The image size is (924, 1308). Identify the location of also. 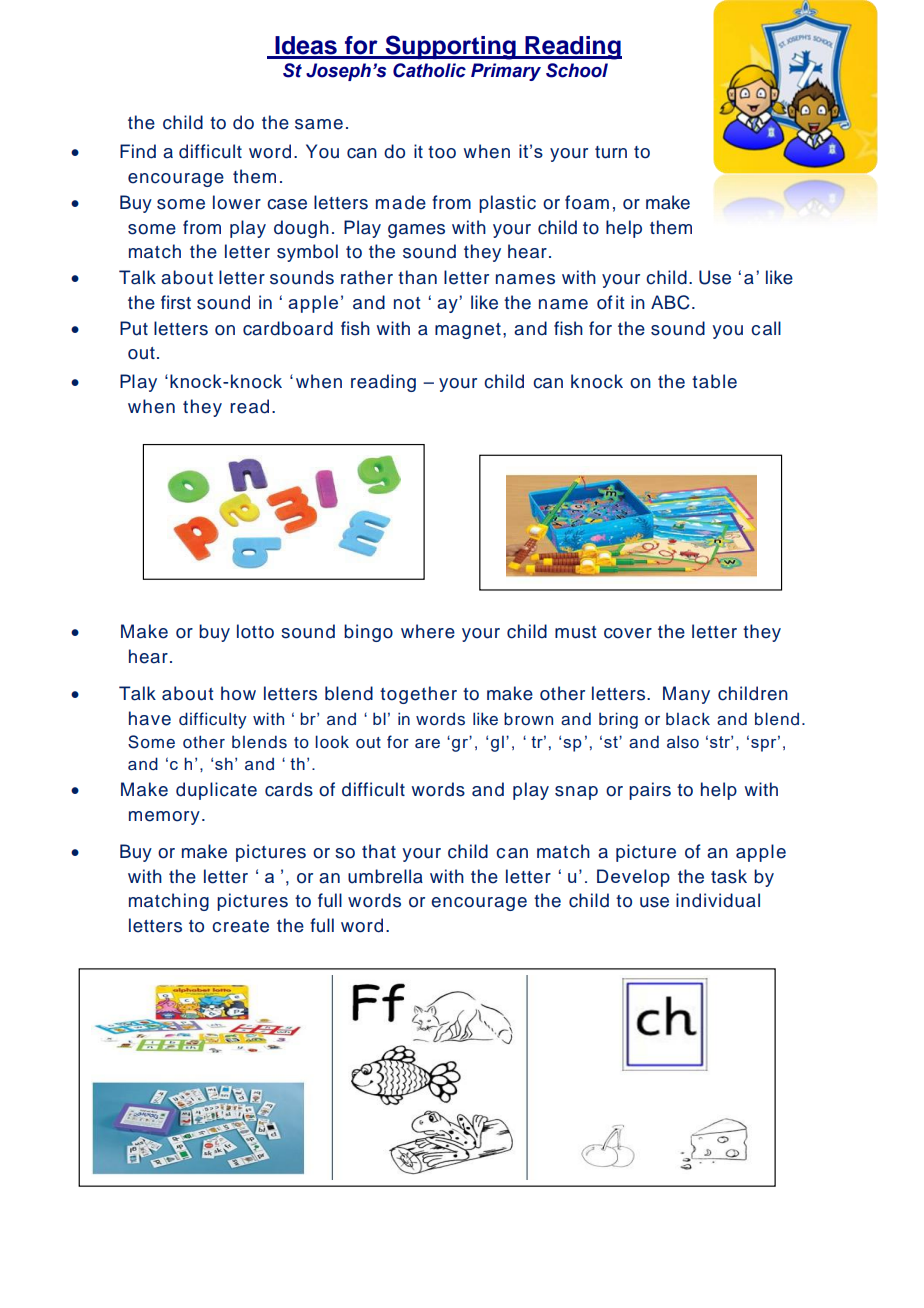
(683, 742).
